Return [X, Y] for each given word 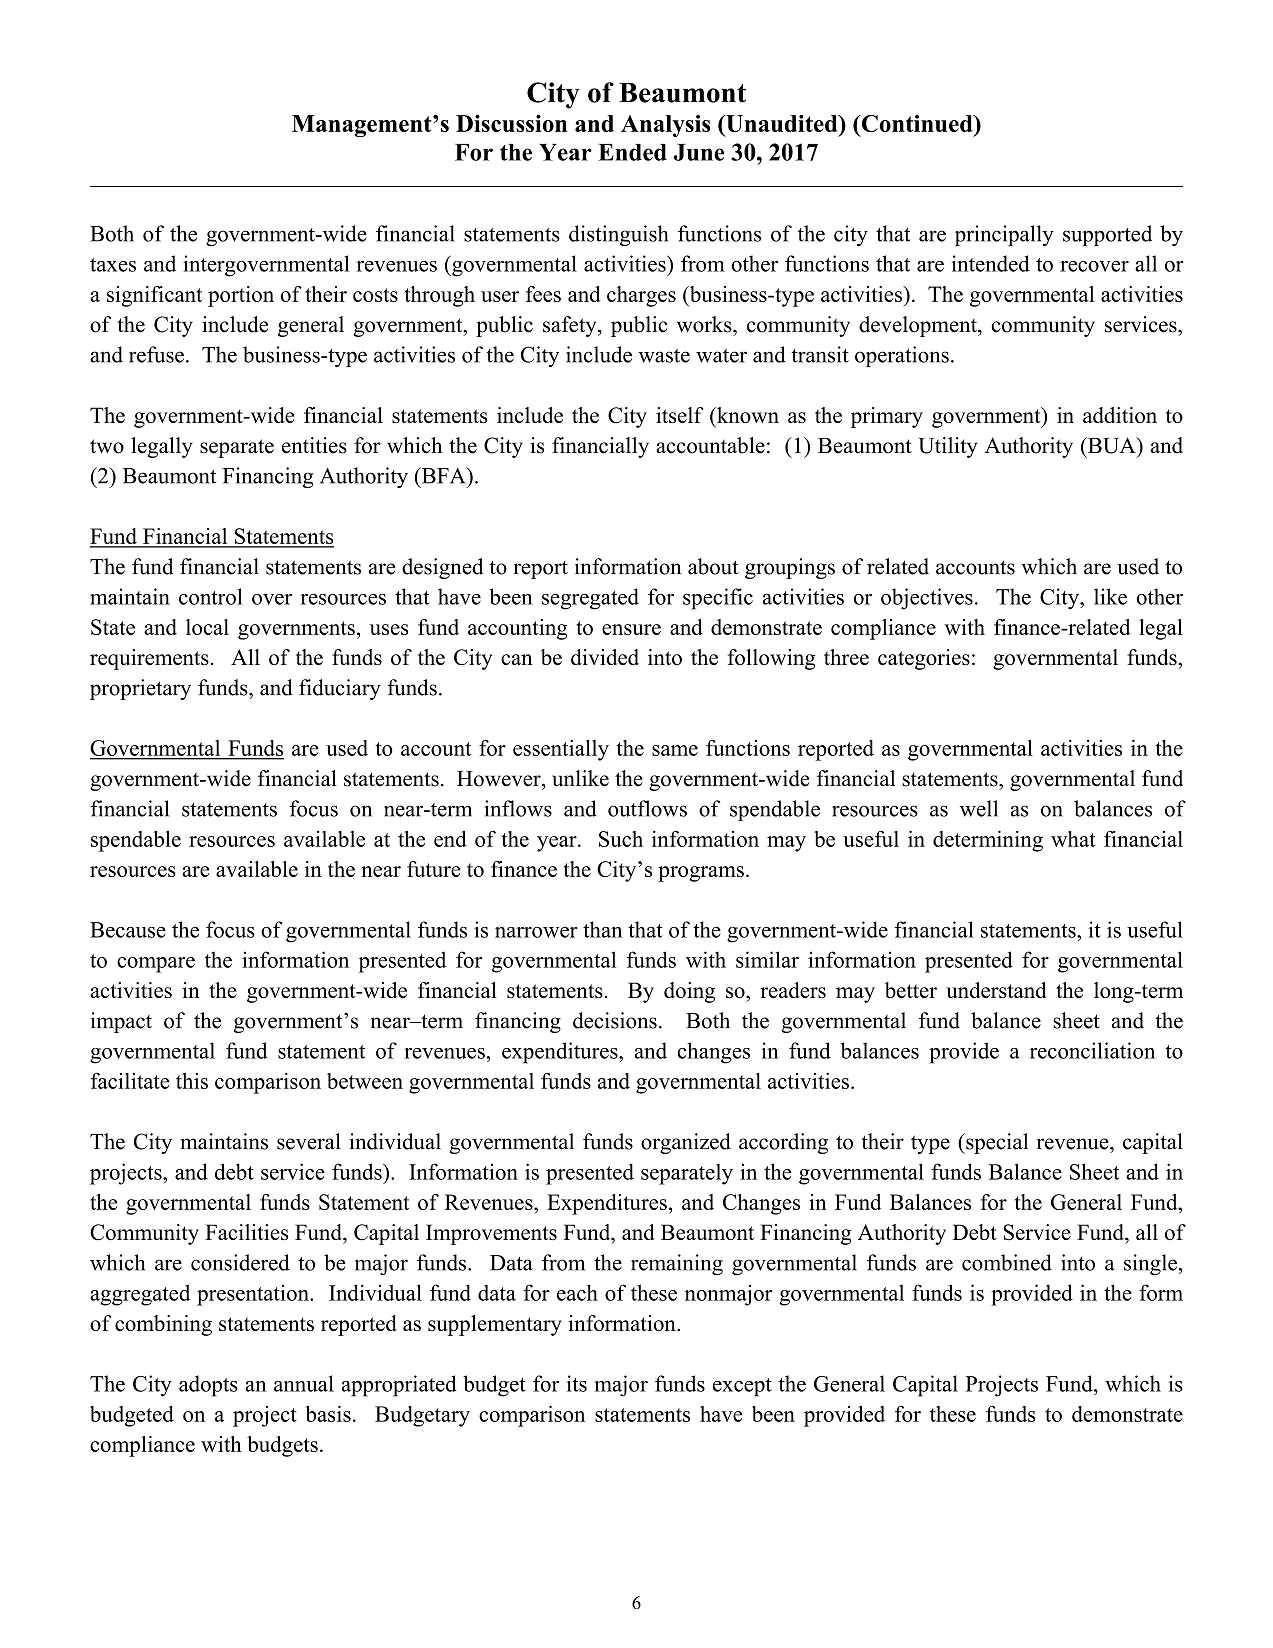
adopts [208, 1386]
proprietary [140, 689]
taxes [113, 265]
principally [1004, 235]
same [675, 750]
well [979, 808]
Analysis [665, 126]
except [742, 1387]
